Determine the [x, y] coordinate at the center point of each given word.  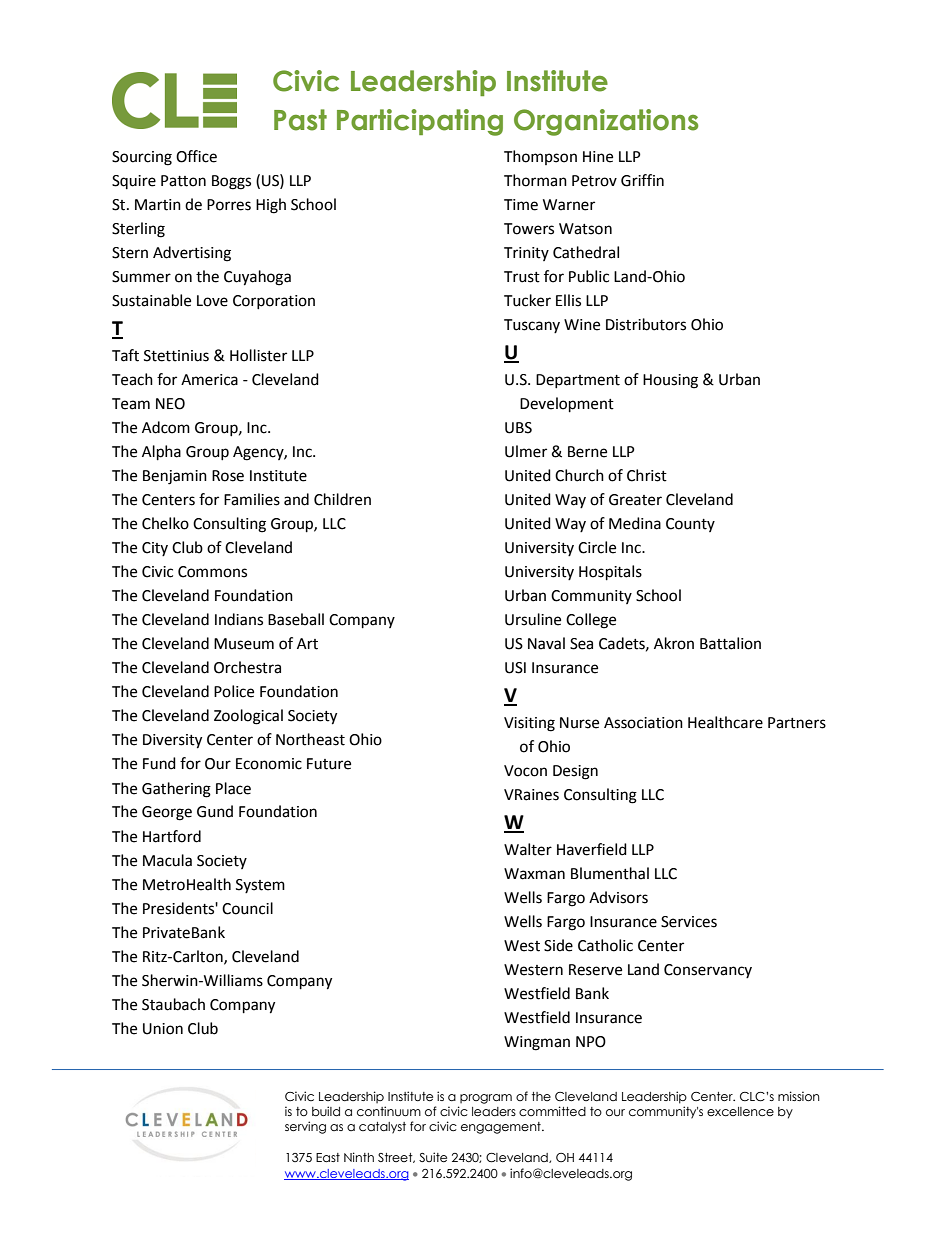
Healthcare [725, 722]
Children [342, 499]
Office [196, 156]
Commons [212, 572]
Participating [420, 122]
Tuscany [532, 326]
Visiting [529, 724]
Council [247, 908]
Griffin [642, 180]
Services [689, 922]
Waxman [534, 874]
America [209, 380]
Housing [670, 381]
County [690, 525]
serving [305, 1127]
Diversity [172, 741]
